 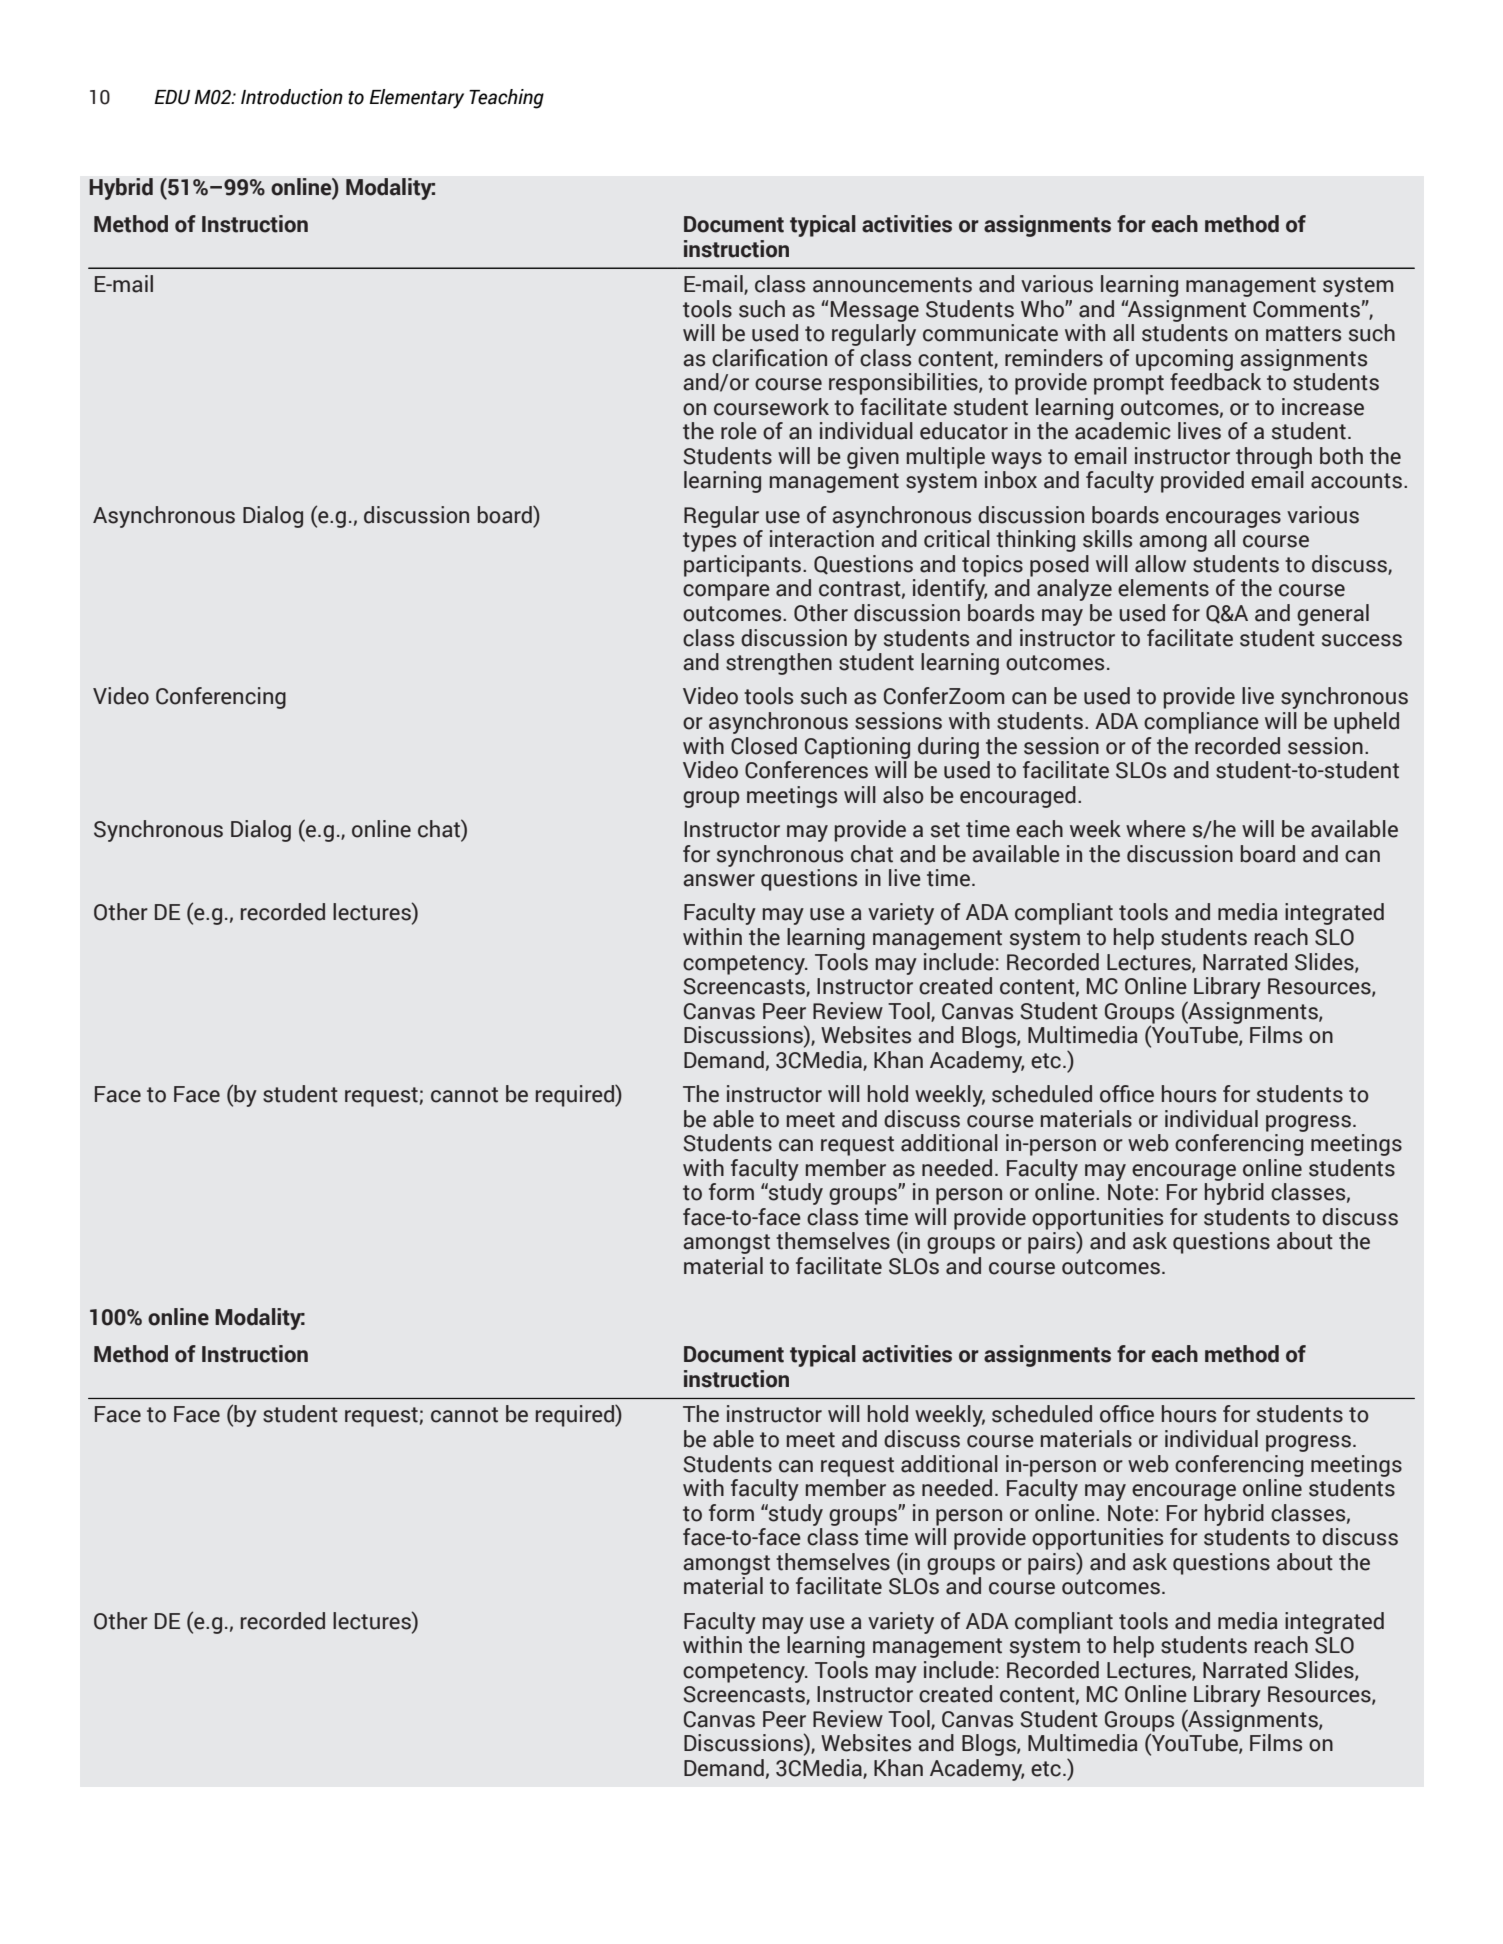 I want to click on Who, so click(x=1043, y=309).
